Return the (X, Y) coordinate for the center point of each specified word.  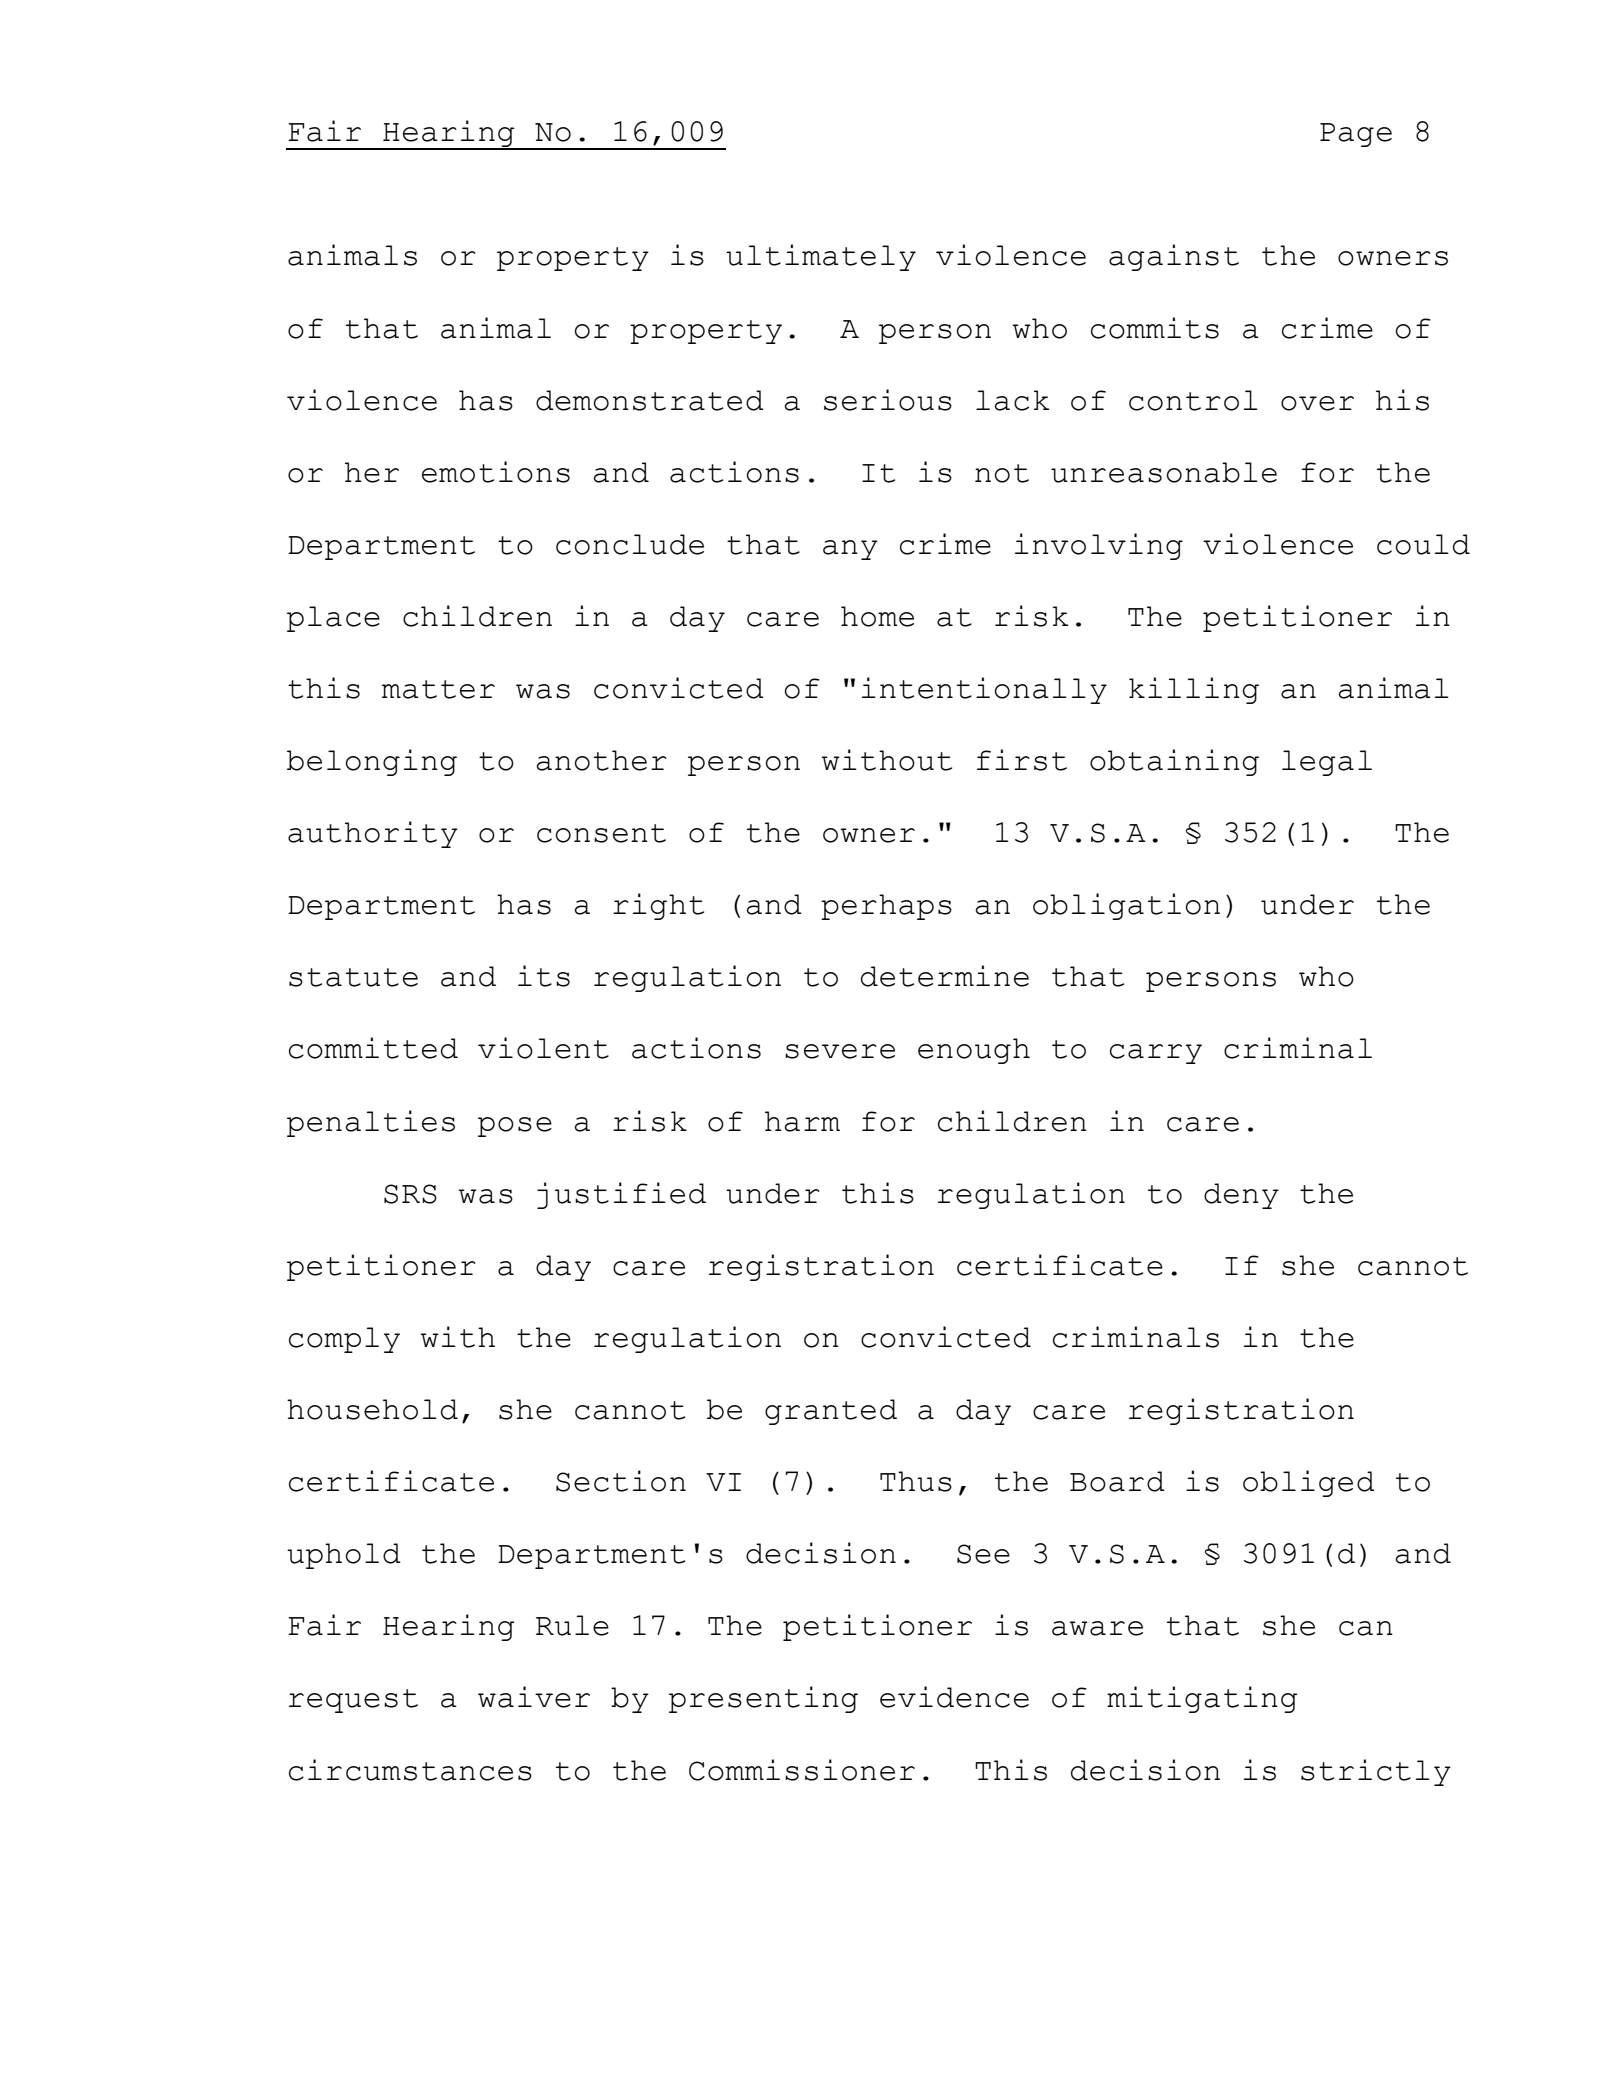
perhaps (886, 907)
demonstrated (650, 400)
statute (353, 977)
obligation (1126, 906)
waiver (534, 1697)
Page (1356, 135)
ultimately (821, 257)
